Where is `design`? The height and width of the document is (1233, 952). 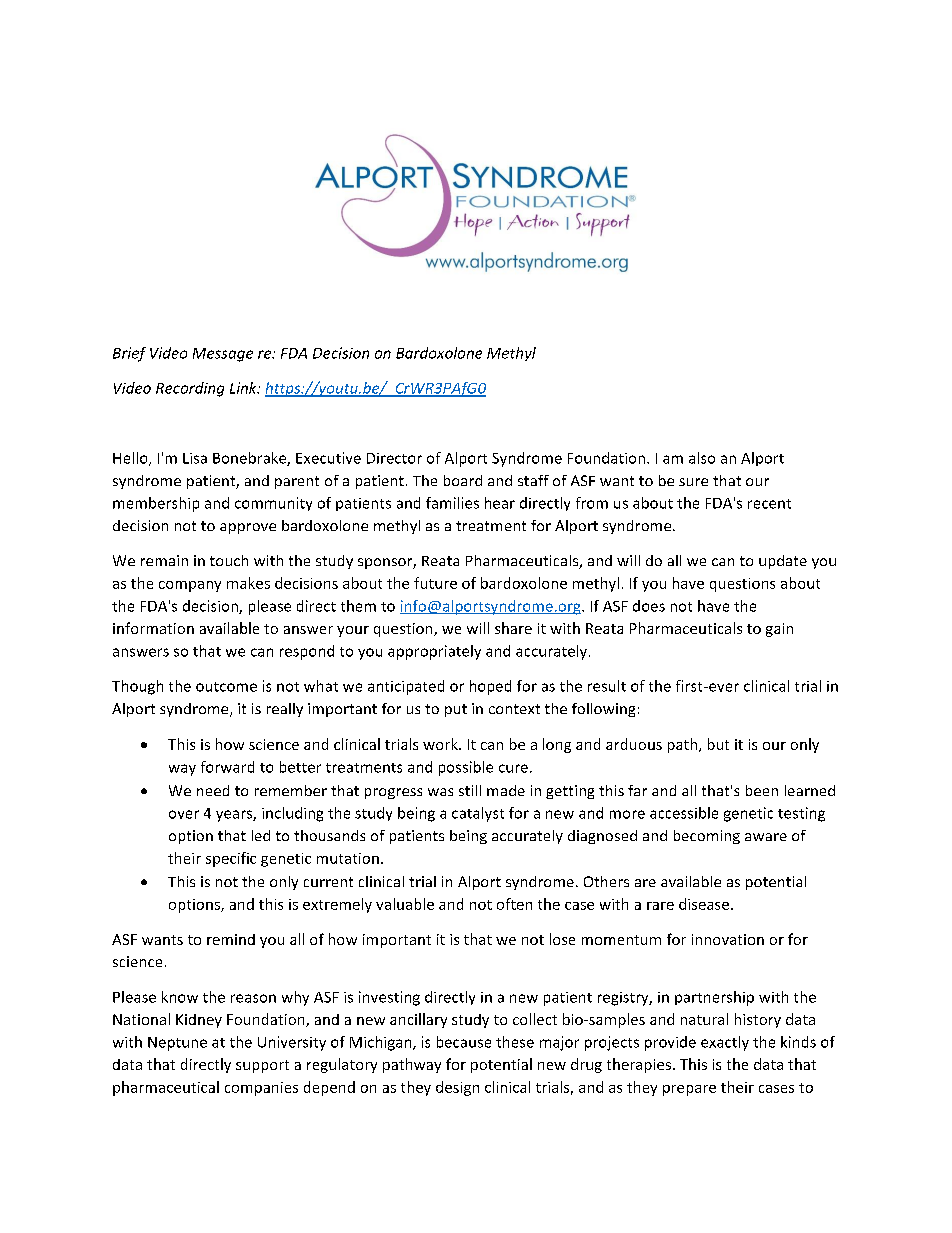
design is located at coordinates (457, 1088).
